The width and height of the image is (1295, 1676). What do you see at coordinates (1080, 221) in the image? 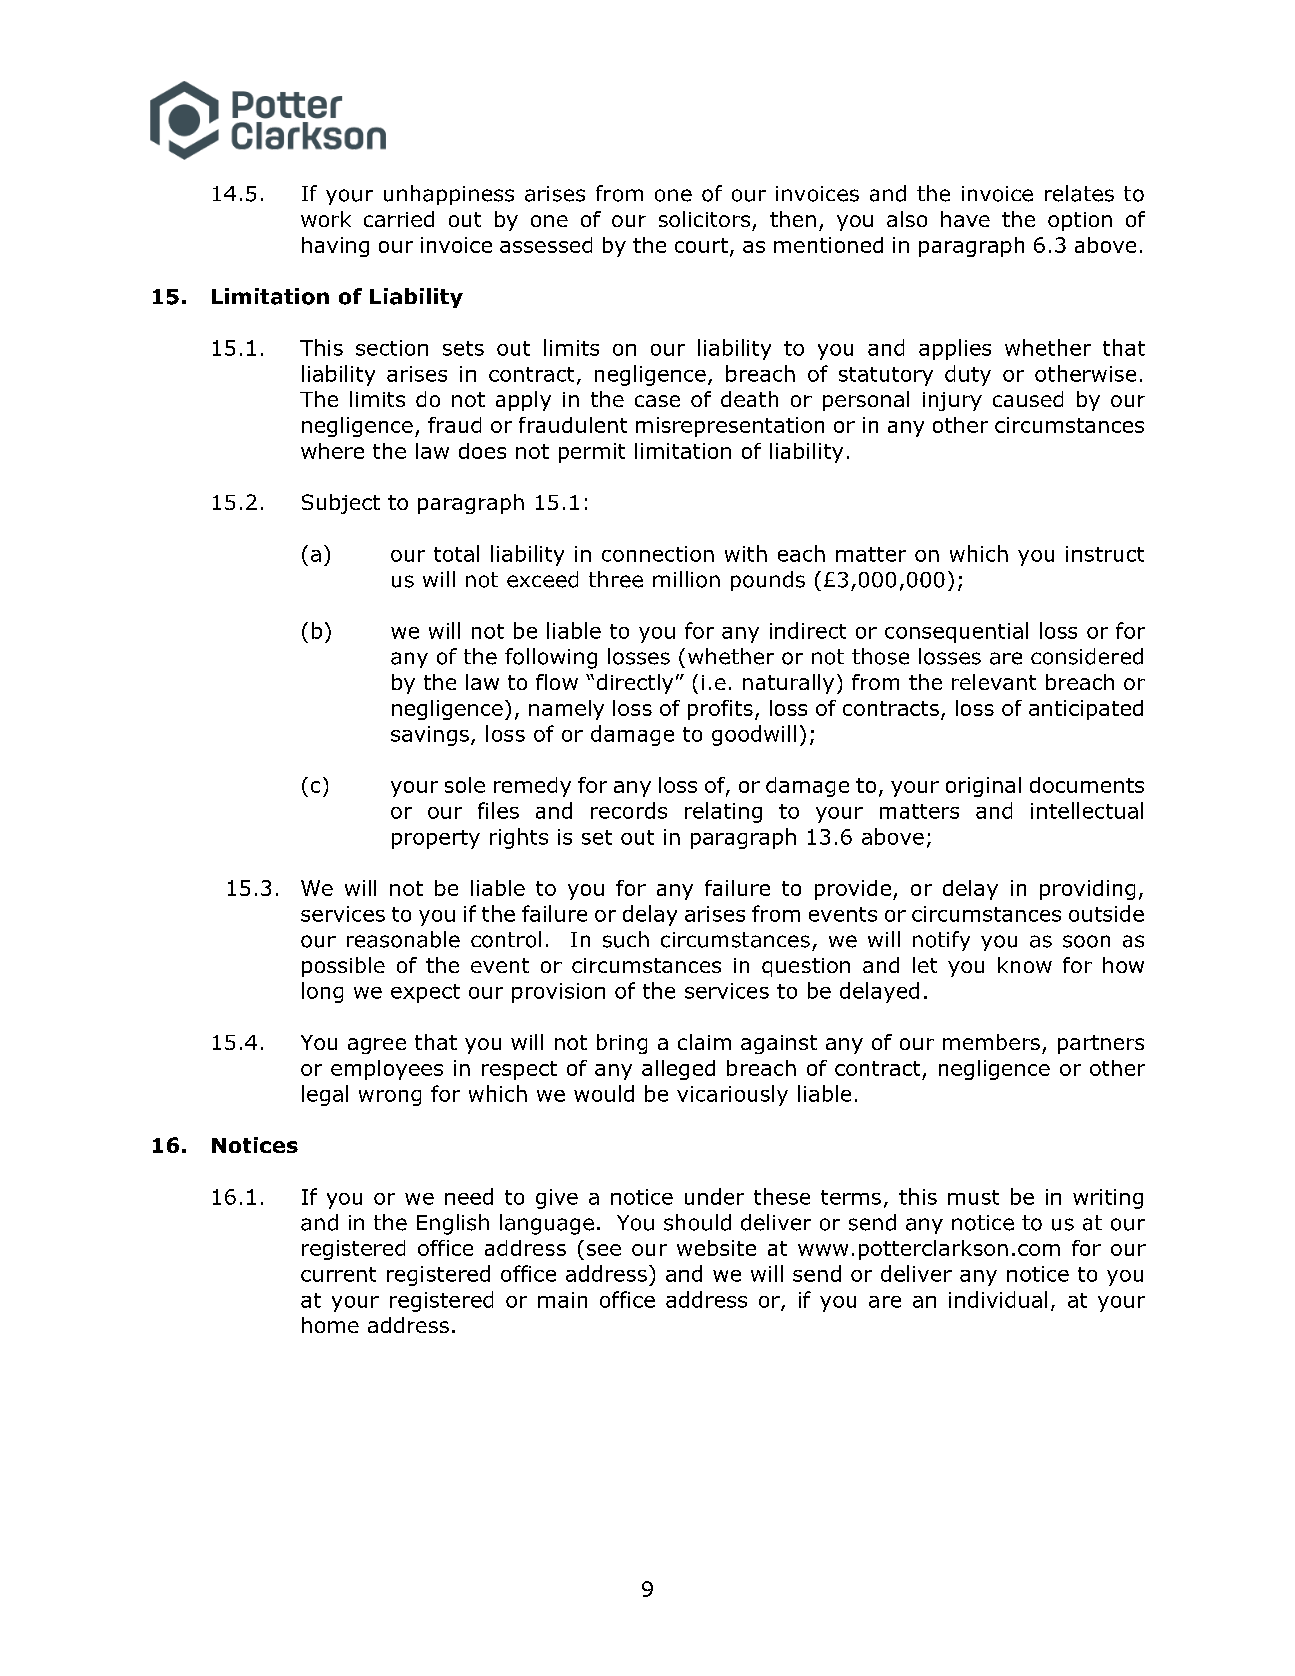
I see `option` at bounding box center [1080, 221].
